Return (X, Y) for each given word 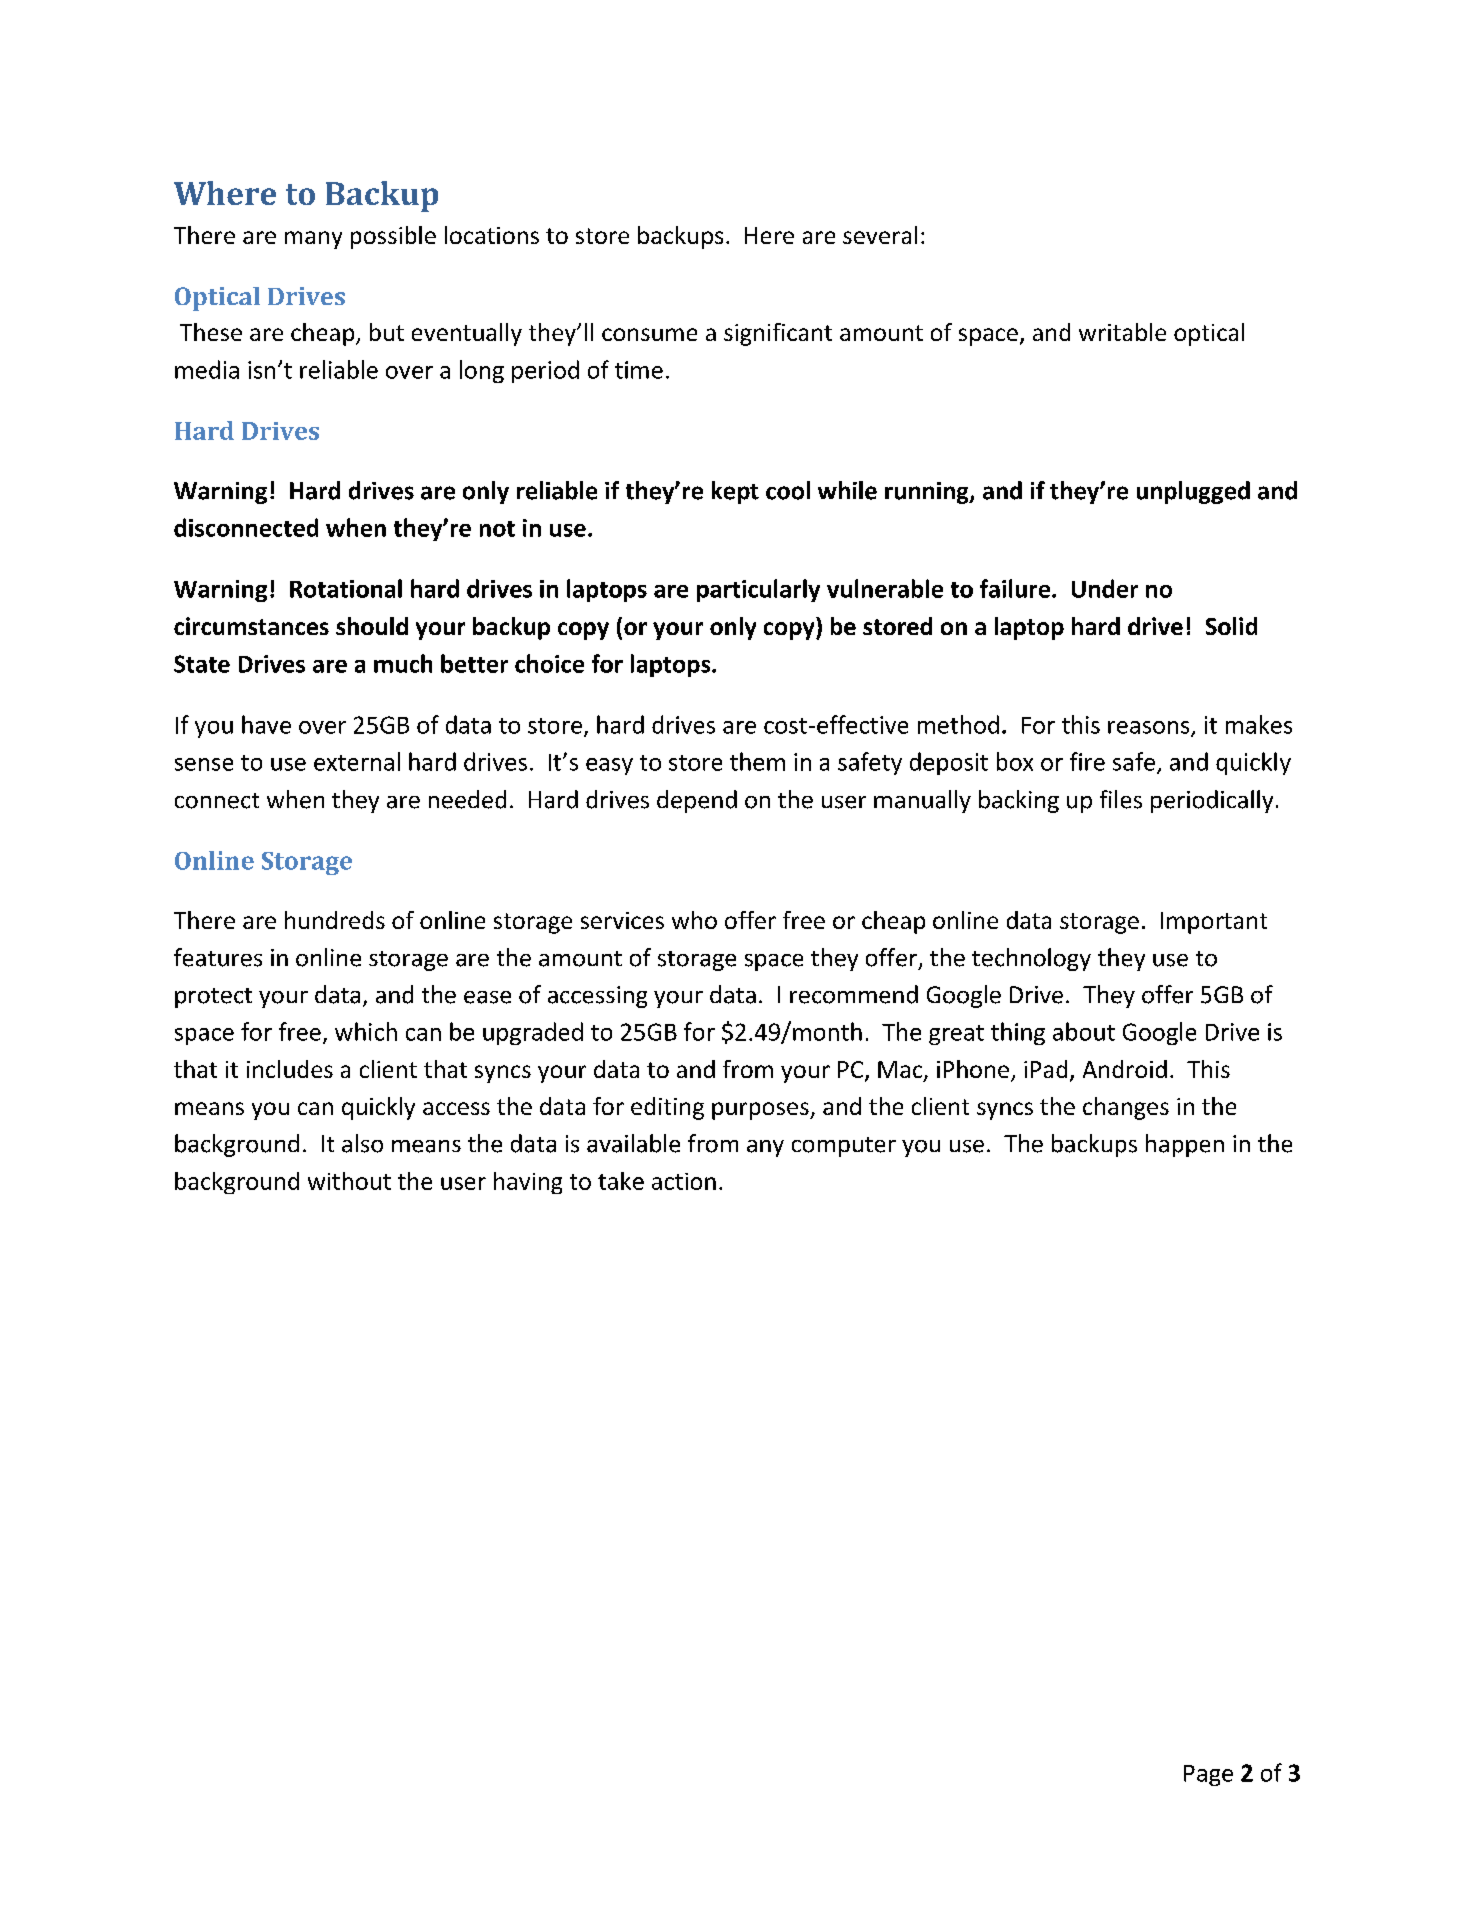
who (694, 920)
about (1084, 1031)
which (366, 1031)
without (349, 1181)
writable (1122, 332)
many (313, 240)
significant (778, 334)
